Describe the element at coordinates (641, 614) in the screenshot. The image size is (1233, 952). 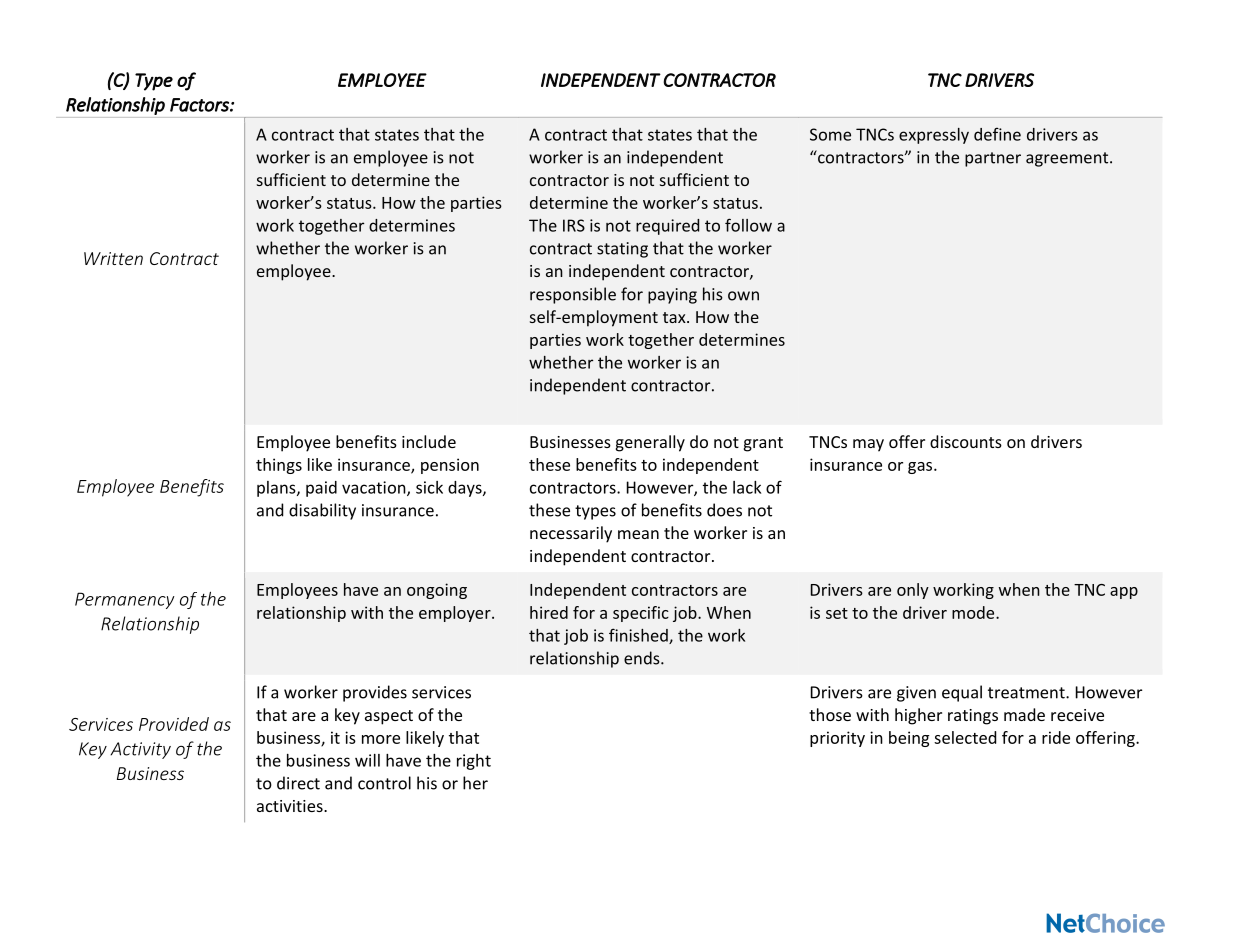
I see `specific` at that location.
